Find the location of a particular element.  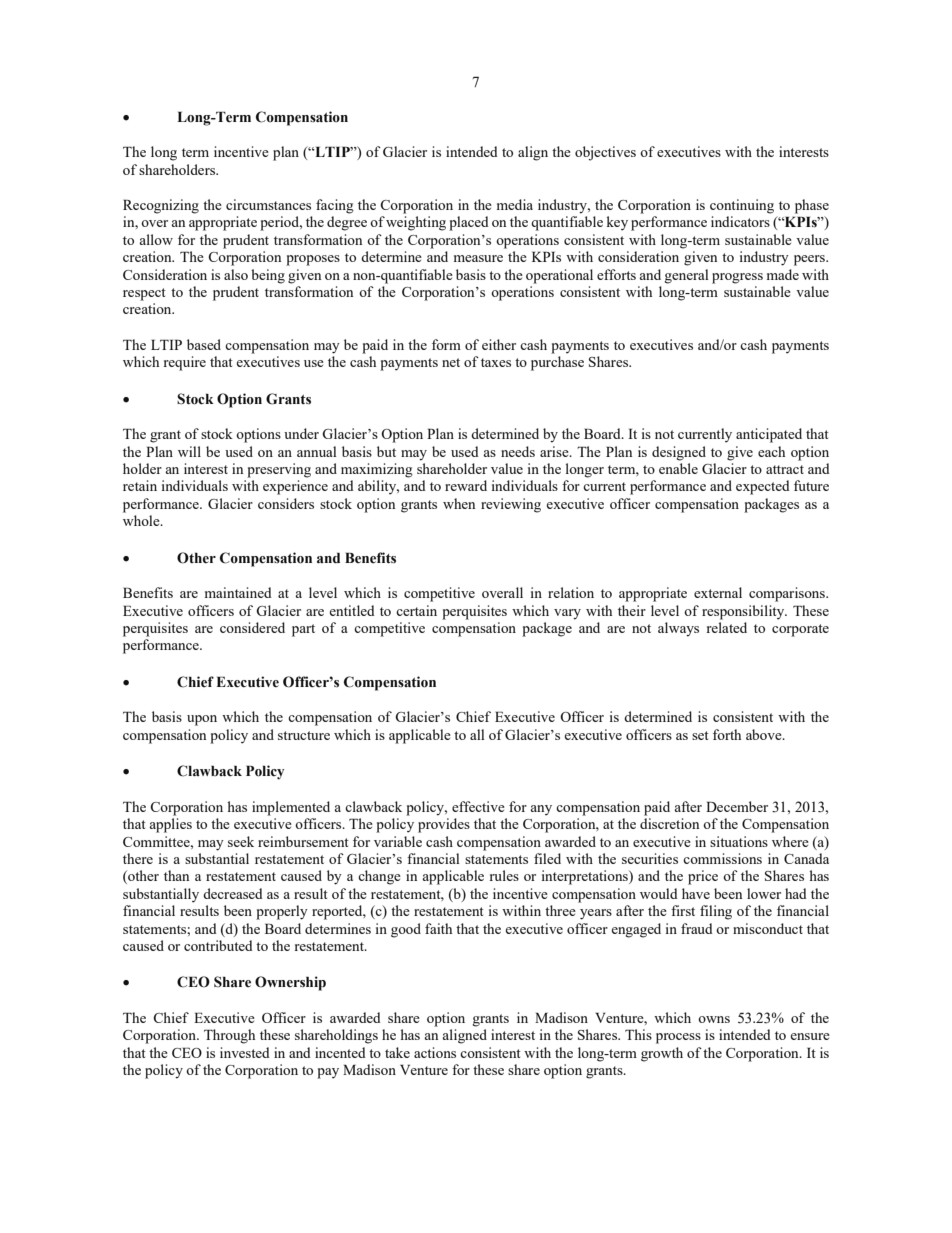

either is located at coordinates (499, 344).
